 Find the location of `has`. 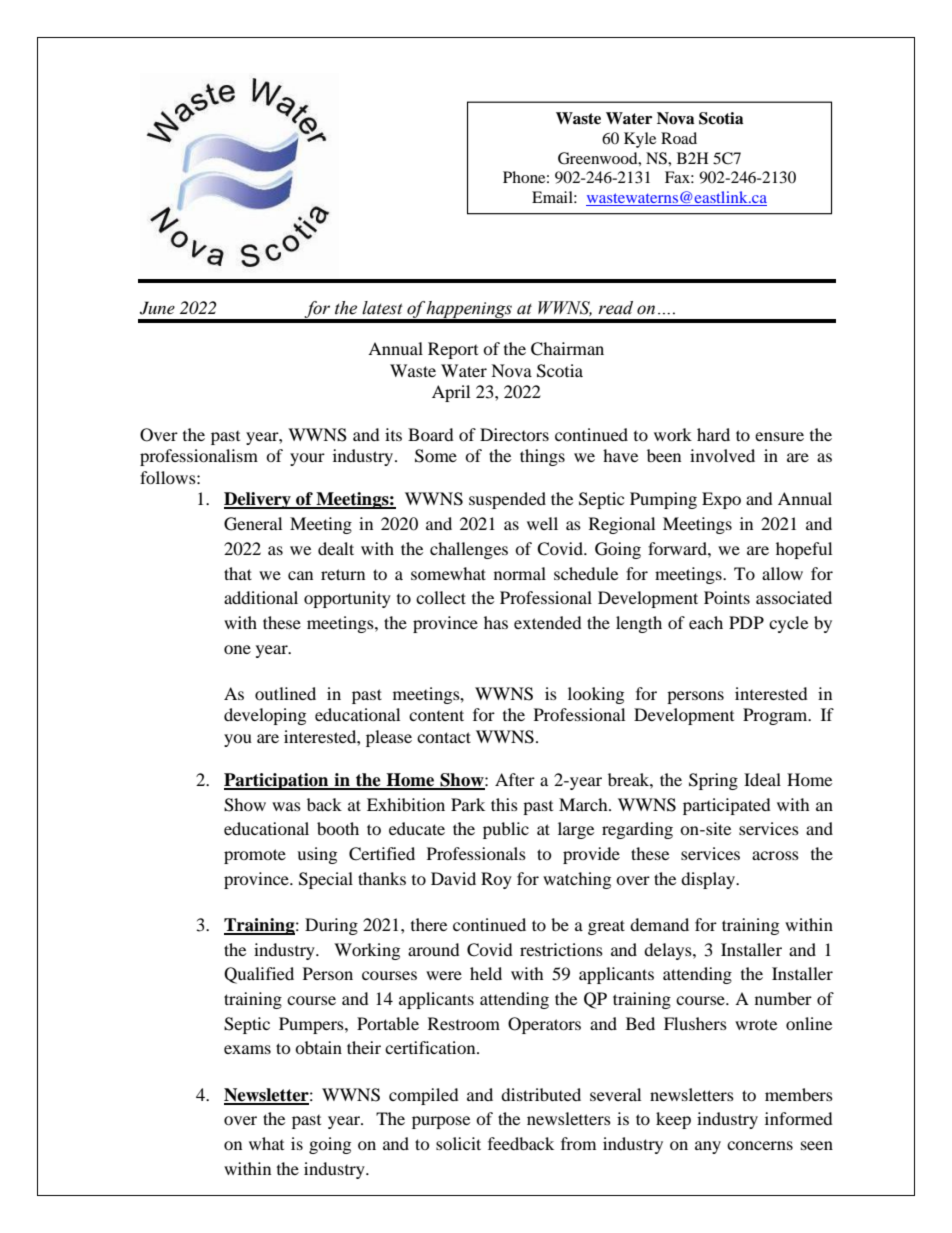

has is located at coordinates (496, 622).
